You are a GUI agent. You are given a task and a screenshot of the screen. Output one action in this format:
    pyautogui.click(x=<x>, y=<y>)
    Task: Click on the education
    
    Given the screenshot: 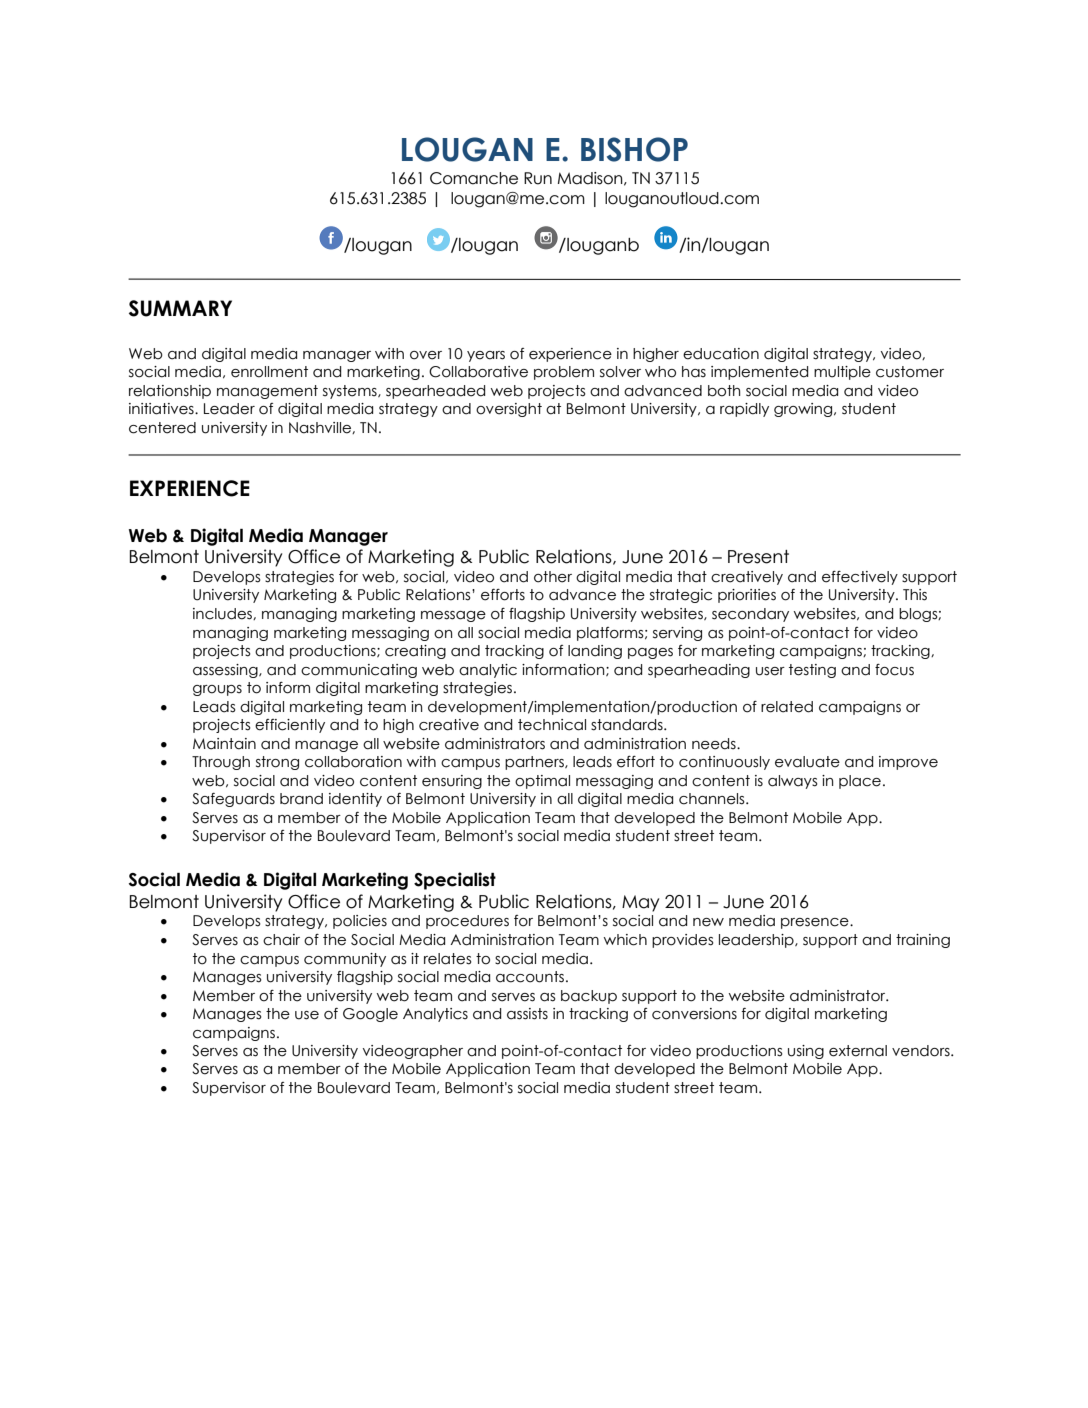 What is the action you would take?
    pyautogui.click(x=721, y=354)
